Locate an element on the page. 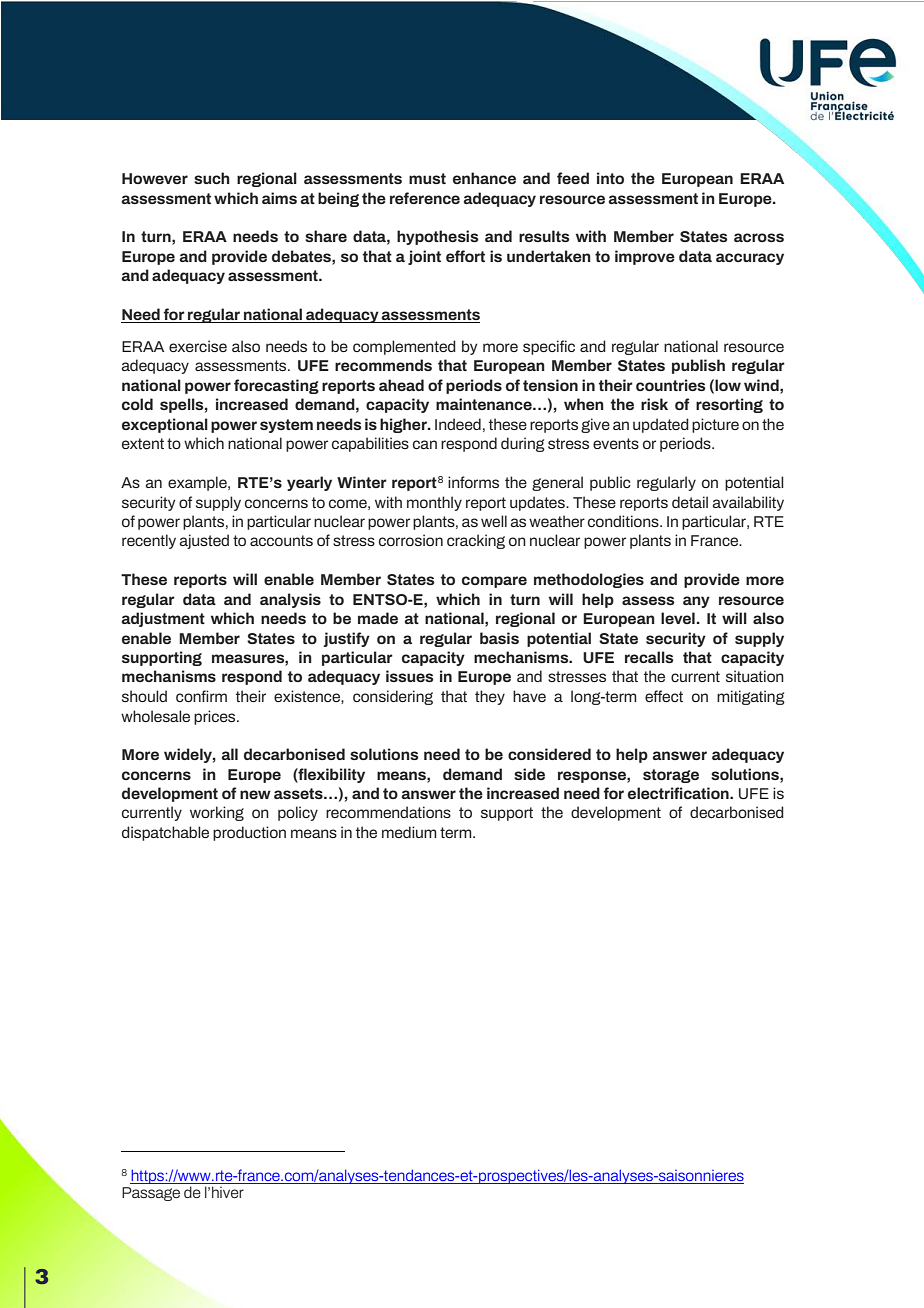 The width and height of the document is (924, 1308). improve is located at coordinates (645, 257).
